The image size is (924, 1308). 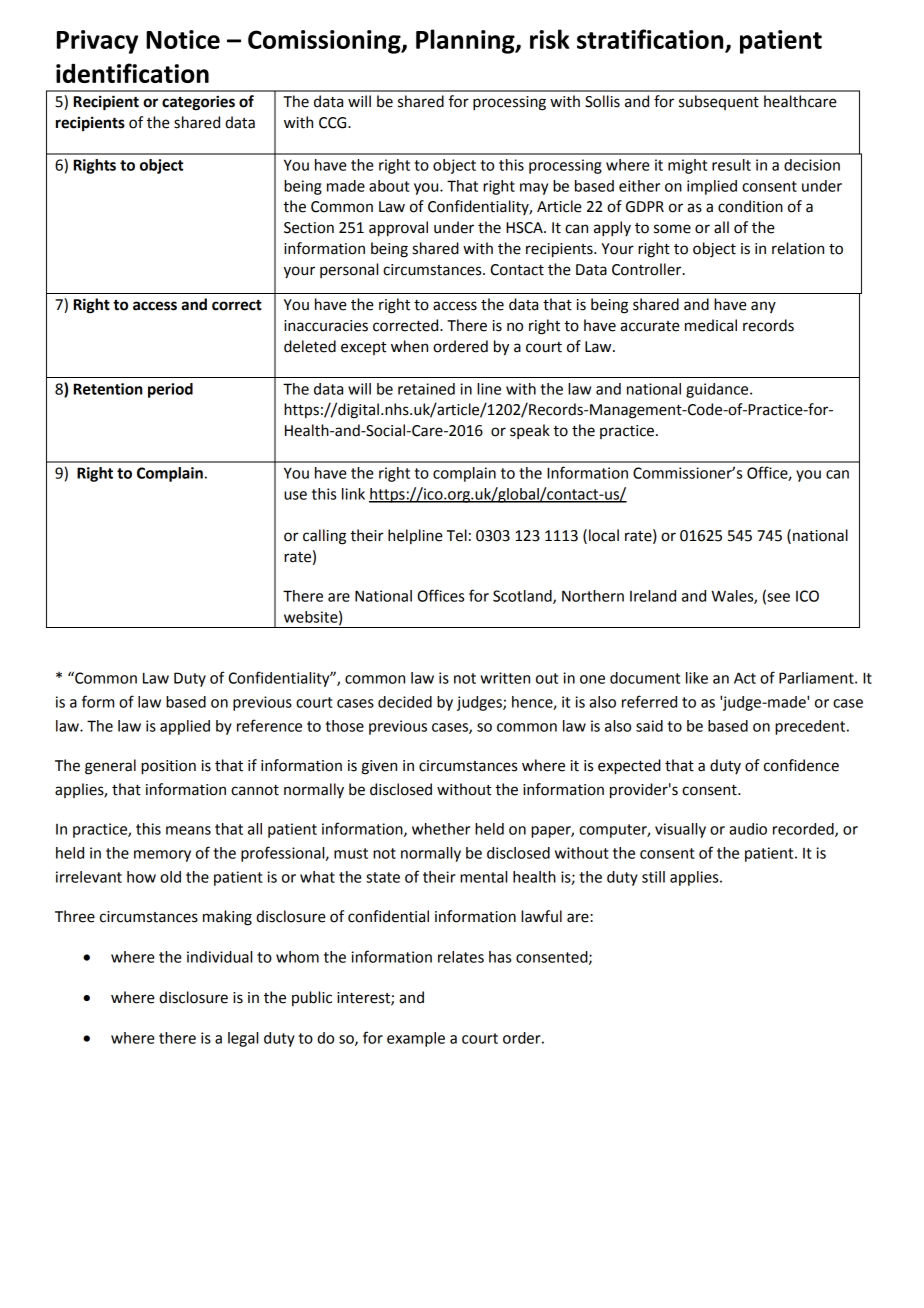 I want to click on confidence, so click(x=801, y=765).
